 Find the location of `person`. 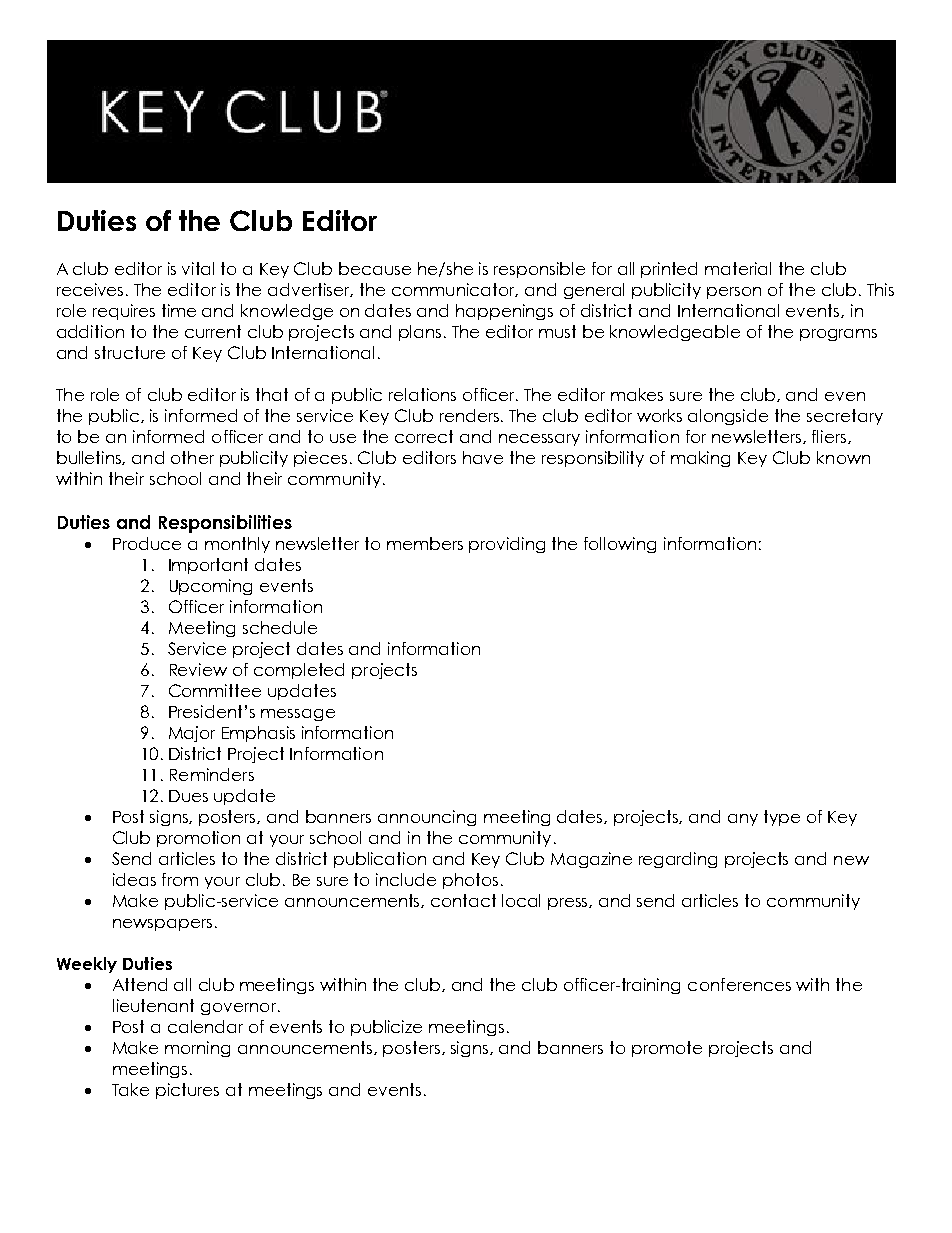

person is located at coordinates (734, 293).
